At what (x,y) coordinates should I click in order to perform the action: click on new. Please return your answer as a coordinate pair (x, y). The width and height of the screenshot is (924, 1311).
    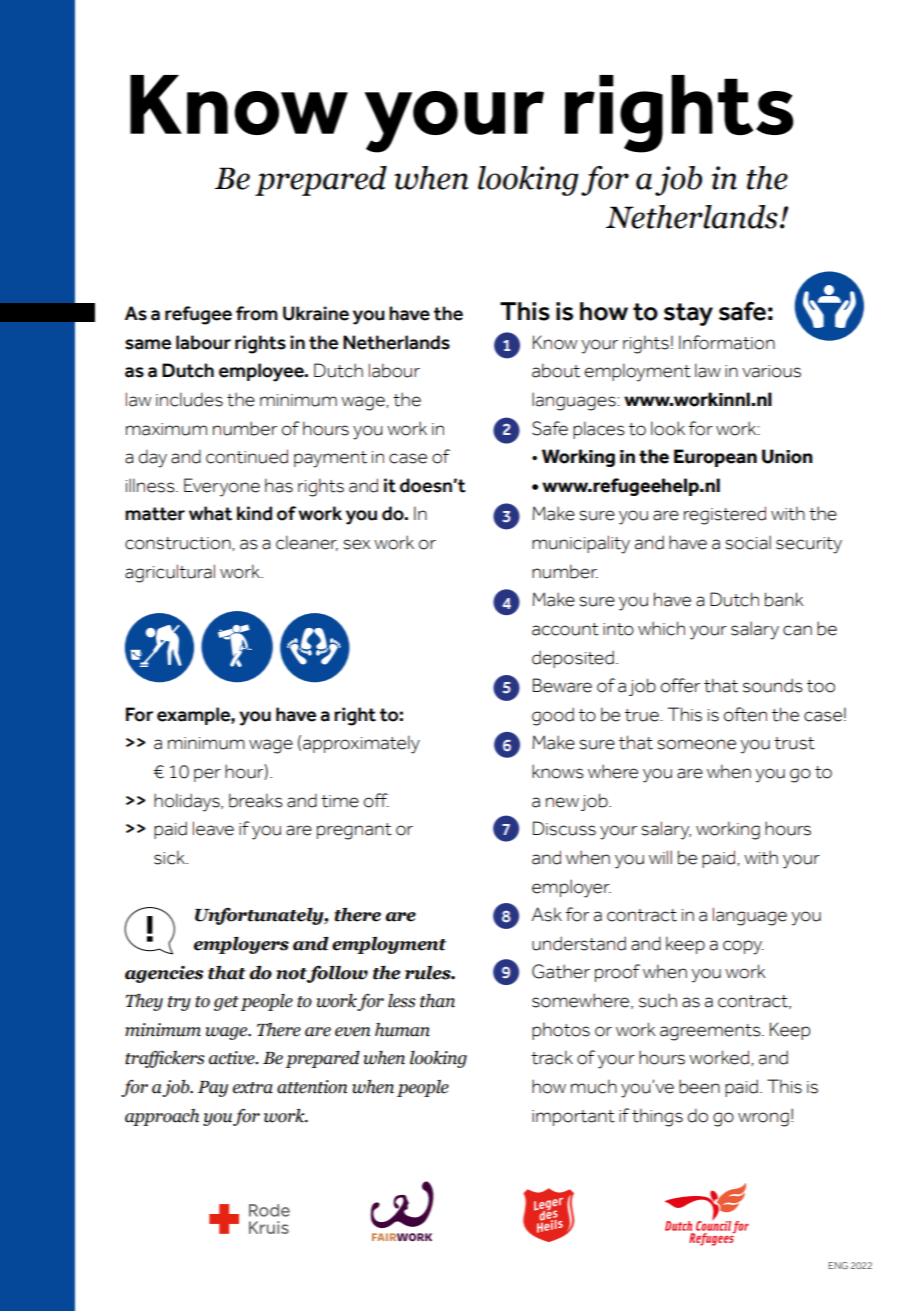
    Looking at the image, I should click on (562, 802).
